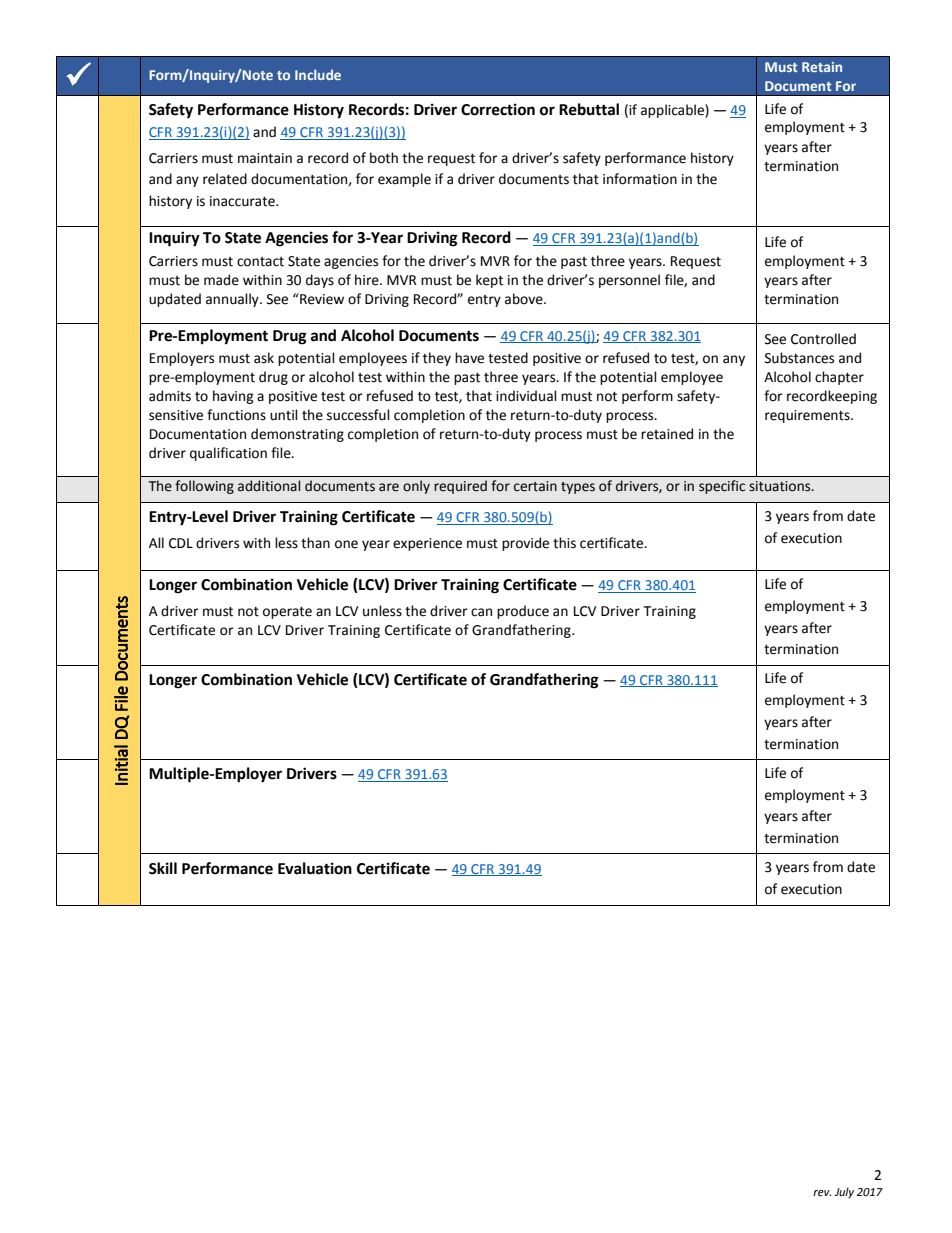 The image size is (952, 1233). Describe the element at coordinates (265, 158) in the page. I see `maintain` at that location.
